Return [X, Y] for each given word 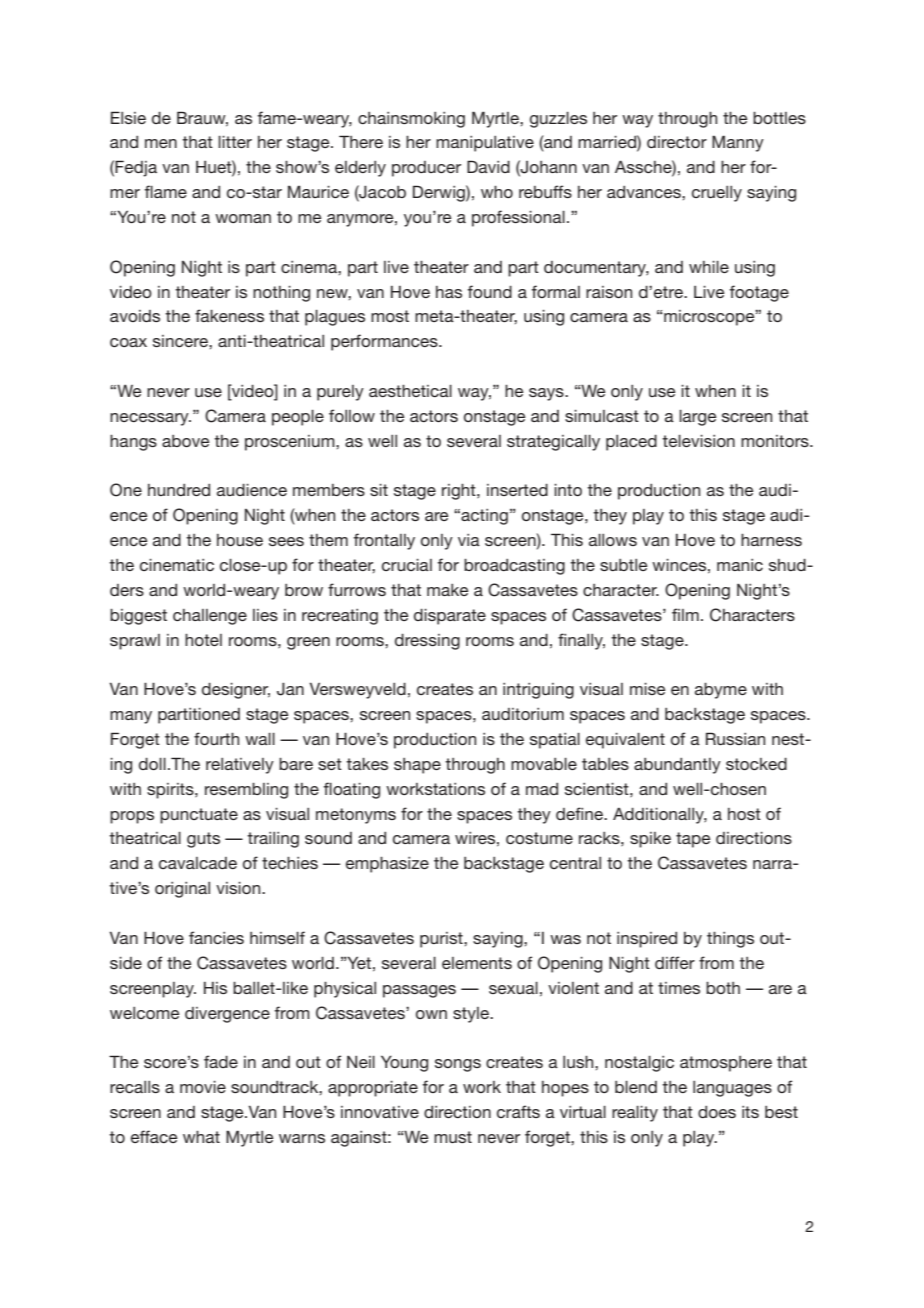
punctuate [199, 816]
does [717, 1112]
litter [235, 142]
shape [417, 766]
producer [426, 169]
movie [203, 1087]
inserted [517, 490]
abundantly [677, 766]
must [453, 1137]
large [697, 418]
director [677, 142]
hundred [179, 490]
